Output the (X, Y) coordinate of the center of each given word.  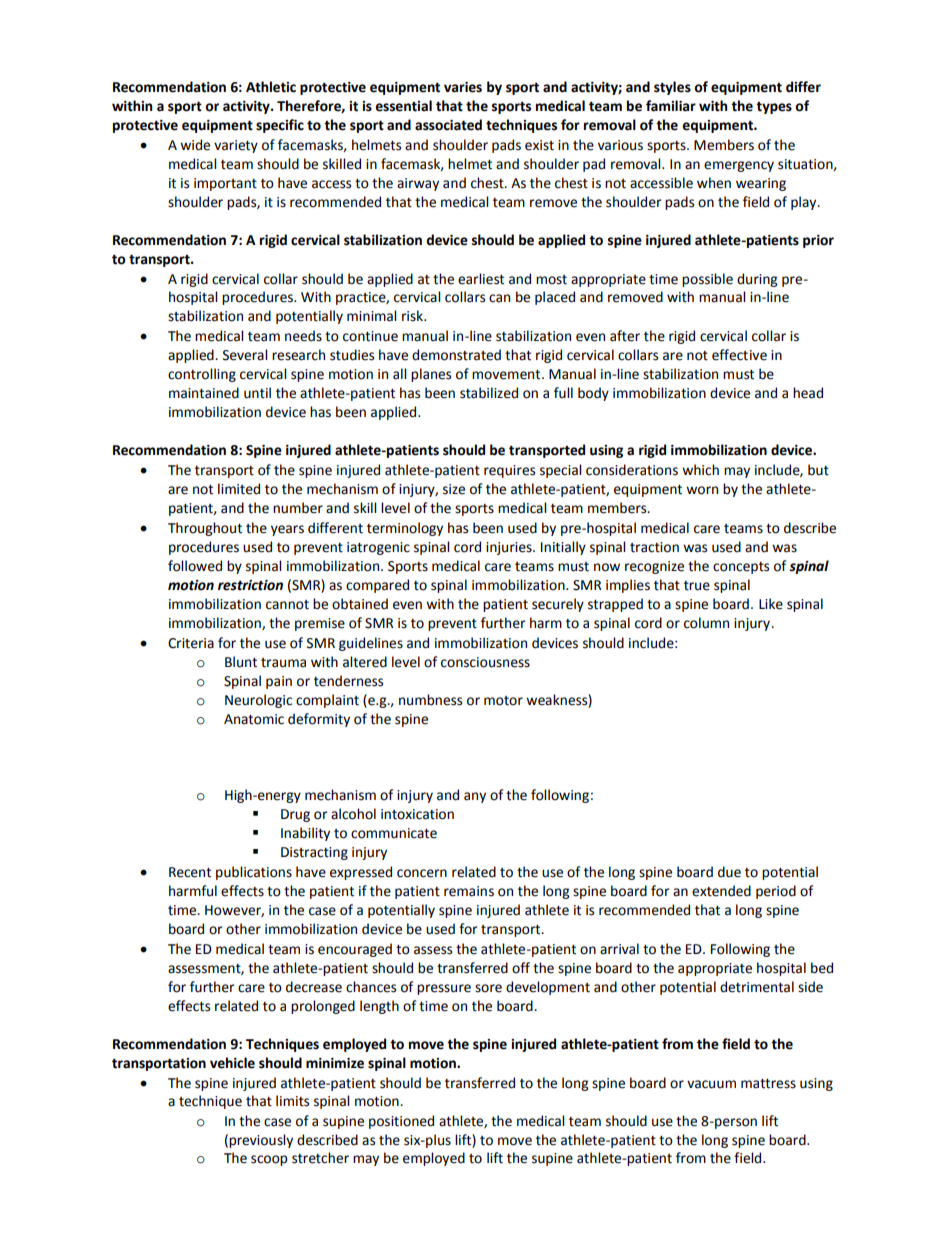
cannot (287, 605)
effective (739, 355)
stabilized (489, 393)
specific (280, 126)
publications (254, 873)
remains (469, 891)
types (774, 108)
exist (539, 145)
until (257, 393)
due (729, 872)
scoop (269, 1160)
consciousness (485, 662)
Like (771, 604)
